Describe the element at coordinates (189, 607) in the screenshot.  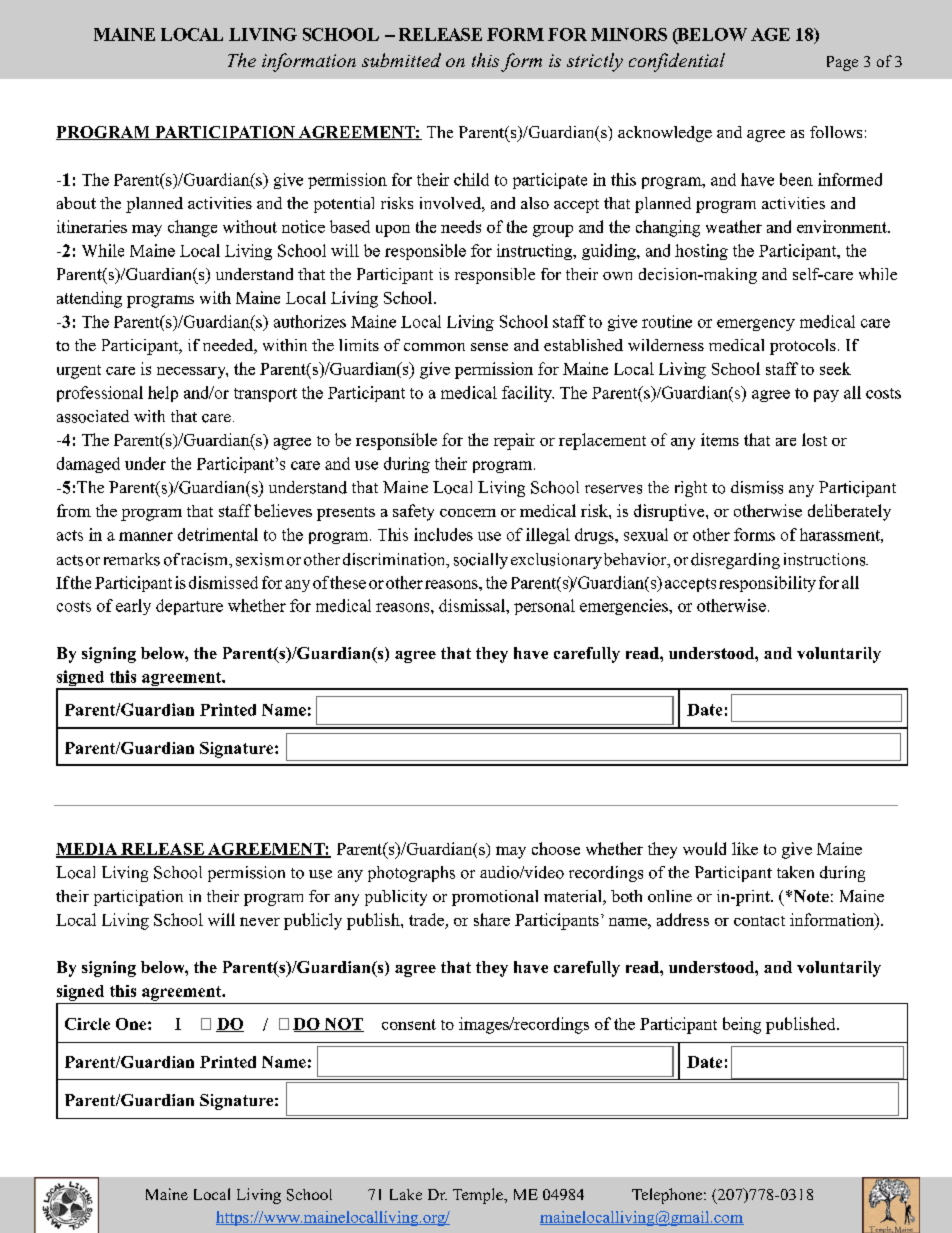
I see `departure` at that location.
